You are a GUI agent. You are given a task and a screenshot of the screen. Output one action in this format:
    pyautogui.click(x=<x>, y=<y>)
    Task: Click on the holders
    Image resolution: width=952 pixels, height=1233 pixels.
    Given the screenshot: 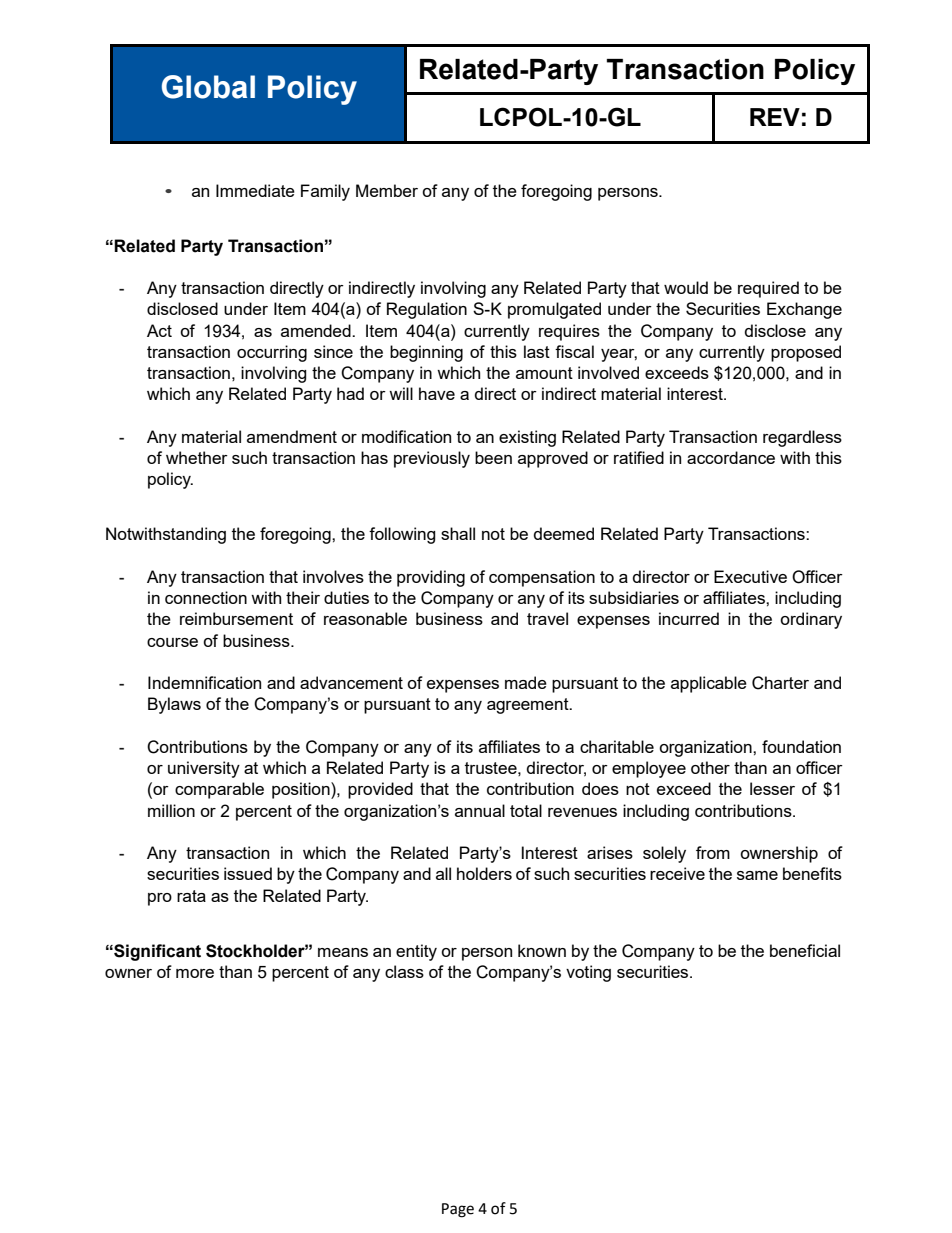 What is the action you would take?
    pyautogui.click(x=484, y=873)
